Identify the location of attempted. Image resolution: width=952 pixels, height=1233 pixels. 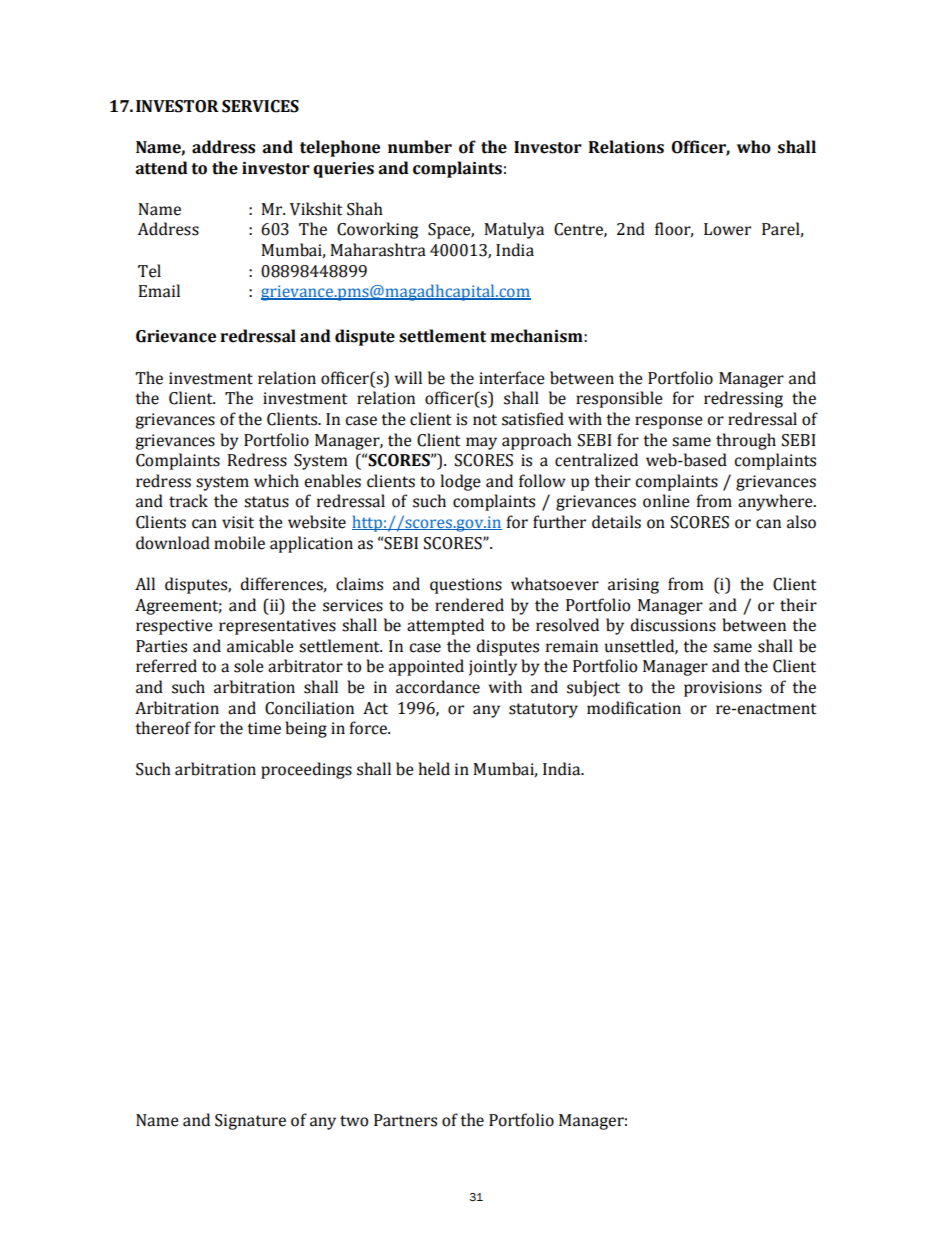
(445, 626).
